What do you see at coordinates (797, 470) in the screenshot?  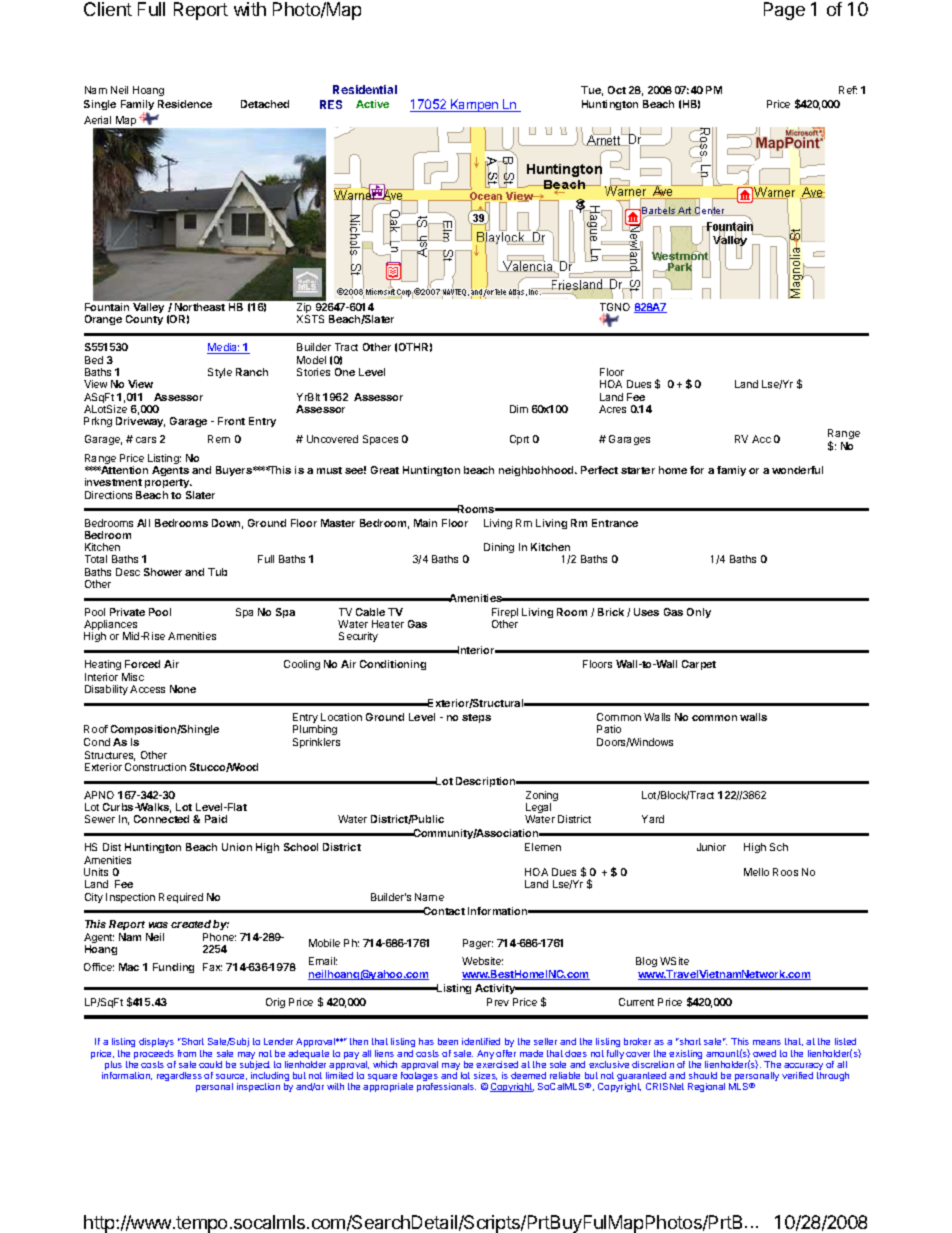 I see `wonderful` at bounding box center [797, 470].
